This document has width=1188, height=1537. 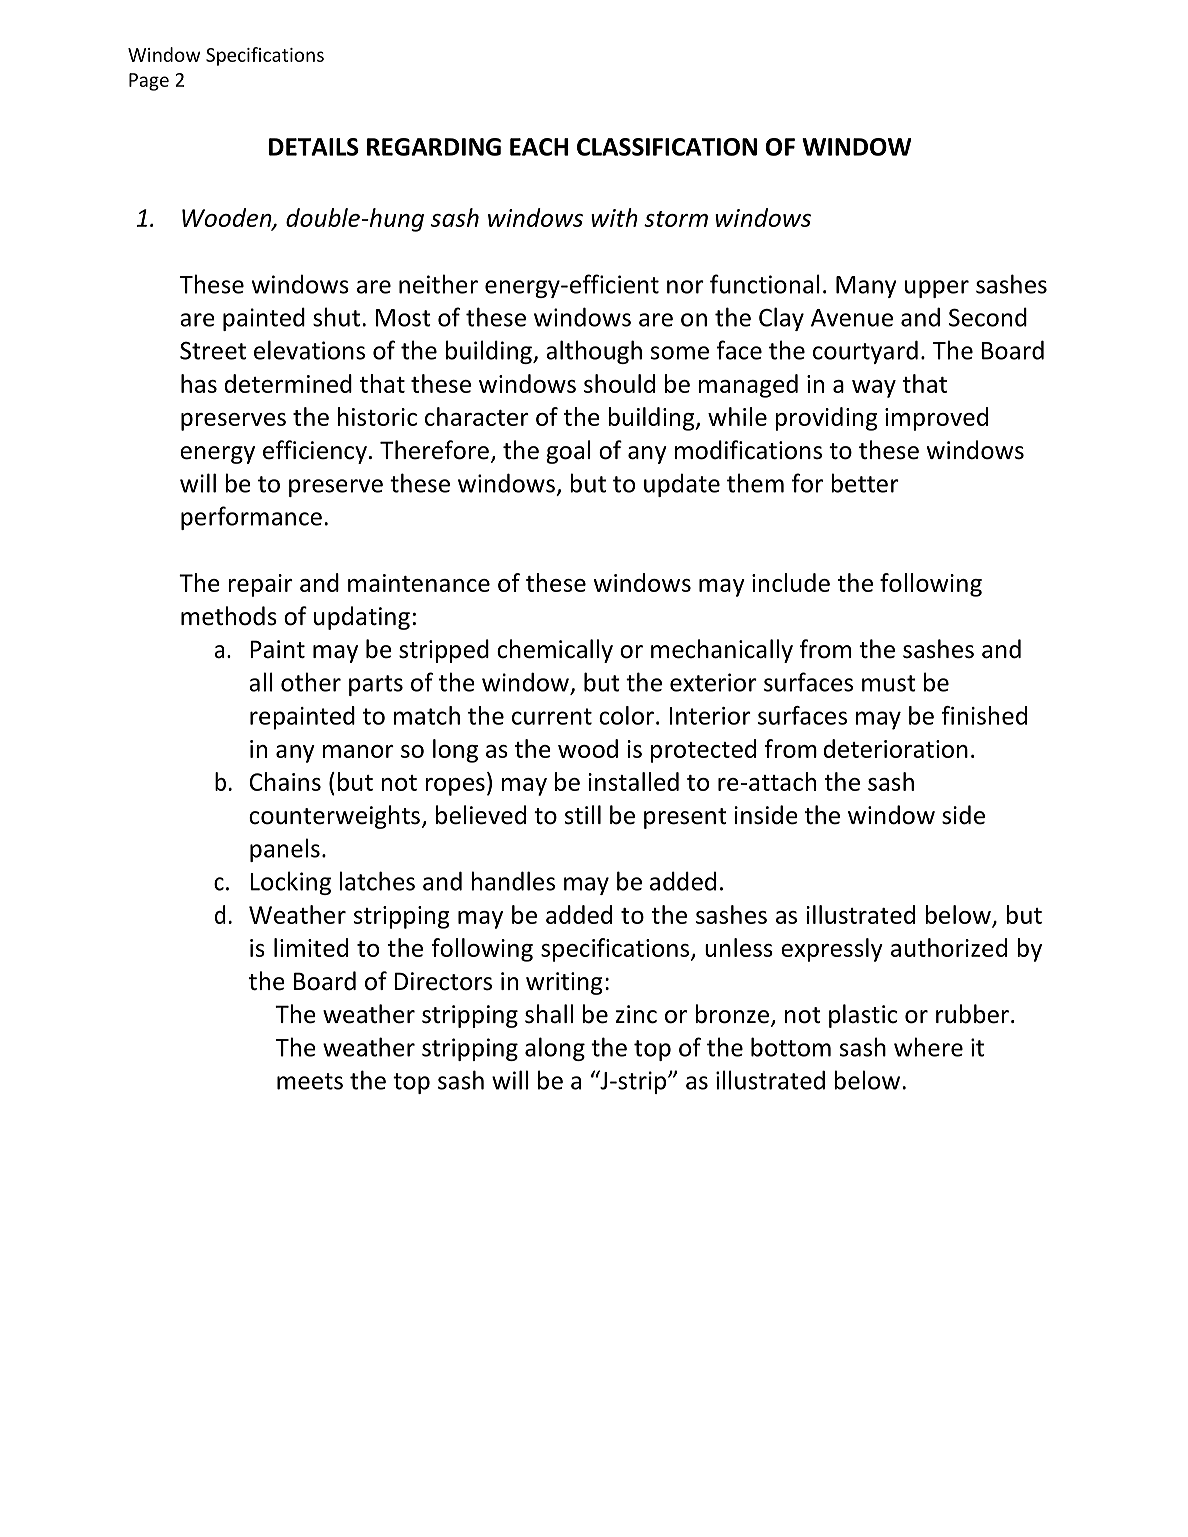 What do you see at coordinates (315, 452) in the document?
I see `efficiency` at bounding box center [315, 452].
